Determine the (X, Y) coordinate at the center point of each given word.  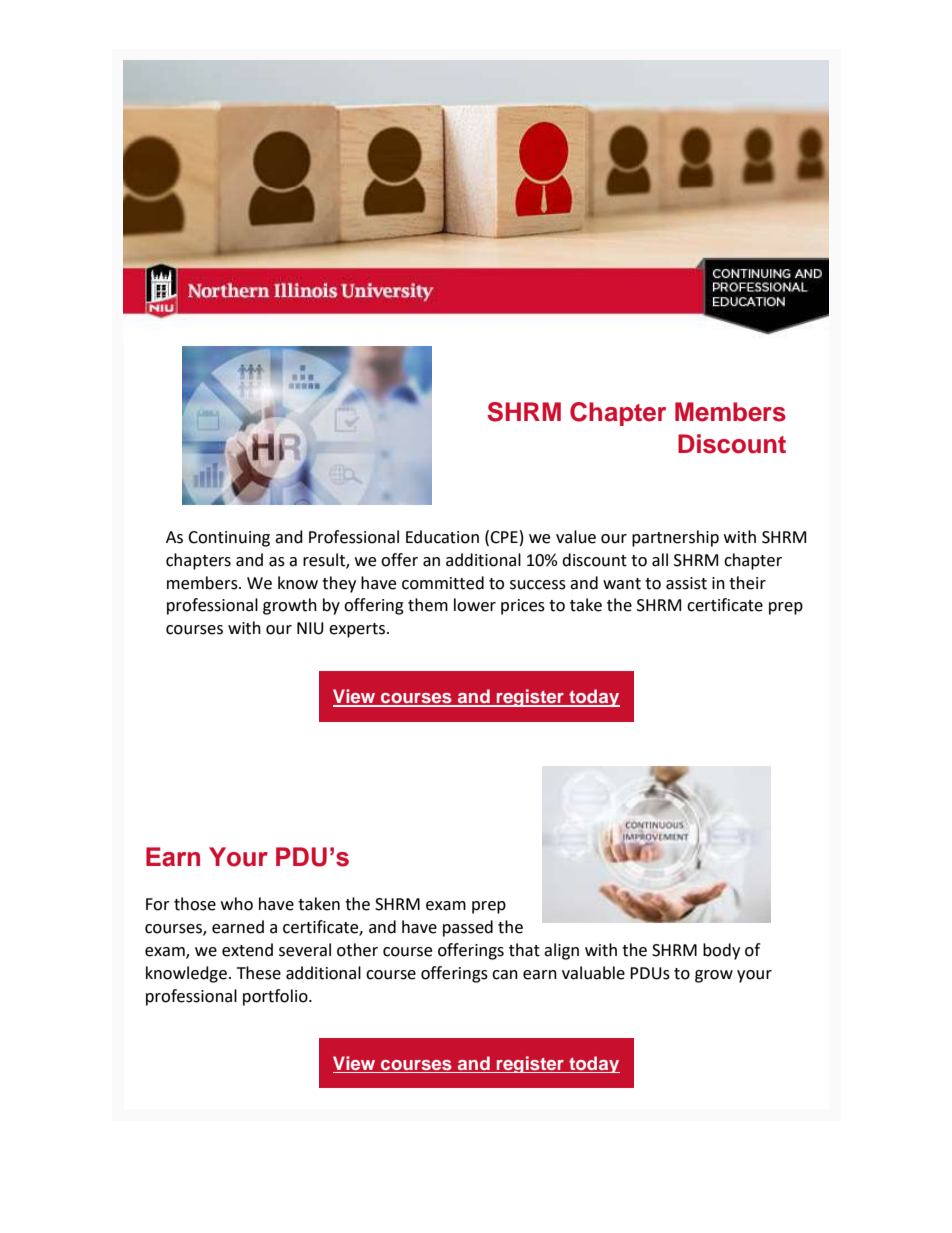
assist (686, 583)
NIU (310, 628)
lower (475, 605)
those (195, 904)
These (259, 973)
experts (357, 630)
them (428, 605)
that (524, 950)
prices (523, 607)
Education (442, 537)
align (561, 951)
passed (468, 928)
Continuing (229, 539)
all (660, 560)
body (721, 951)
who (237, 904)
